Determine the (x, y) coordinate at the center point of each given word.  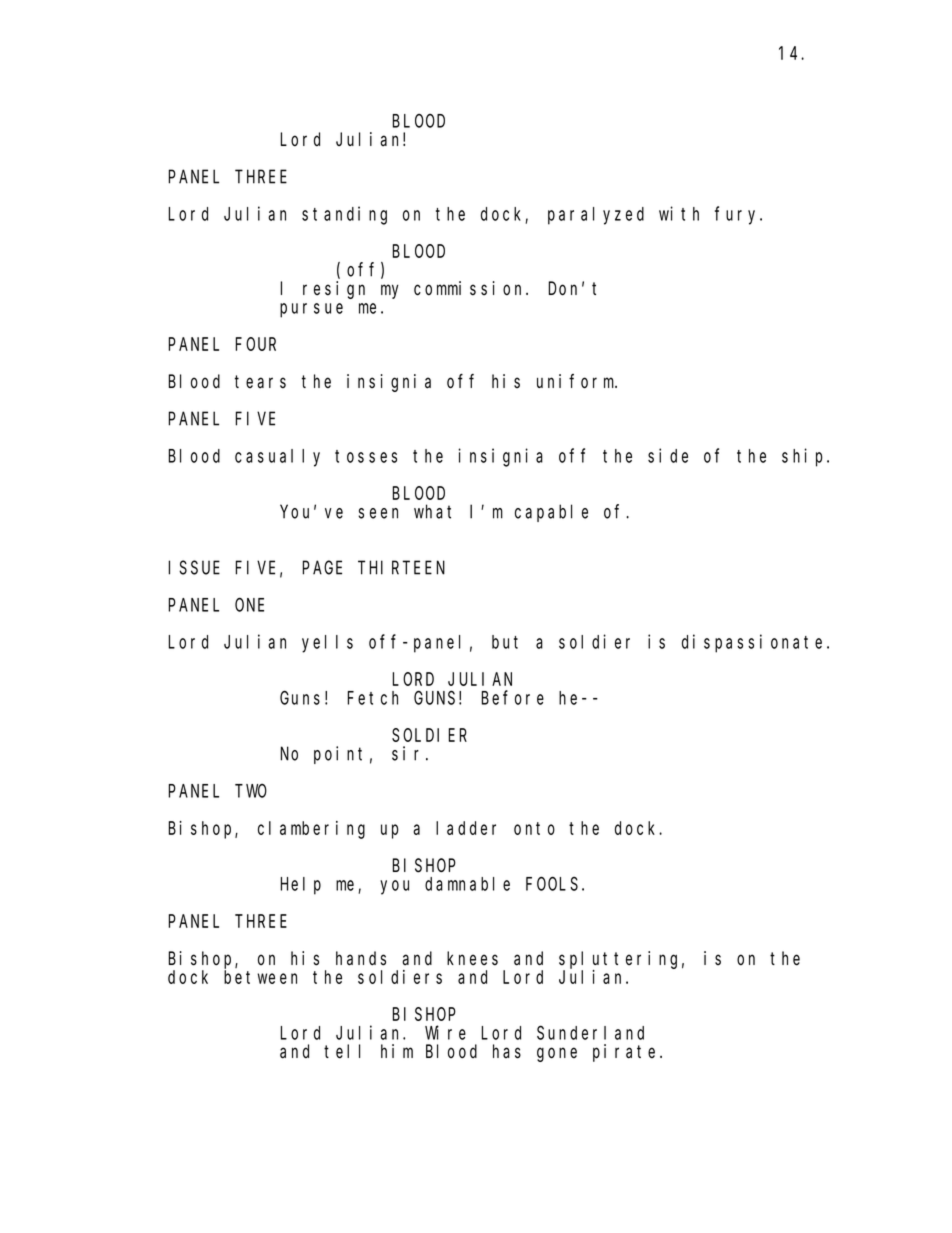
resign (334, 290)
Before (513, 697)
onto (534, 828)
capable (551, 513)
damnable (467, 884)
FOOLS (552, 884)
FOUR (256, 344)
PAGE (322, 568)
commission (470, 288)
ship (805, 457)
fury (738, 215)
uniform (577, 381)
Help (301, 886)
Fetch (373, 698)
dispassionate (755, 643)
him (397, 1051)
